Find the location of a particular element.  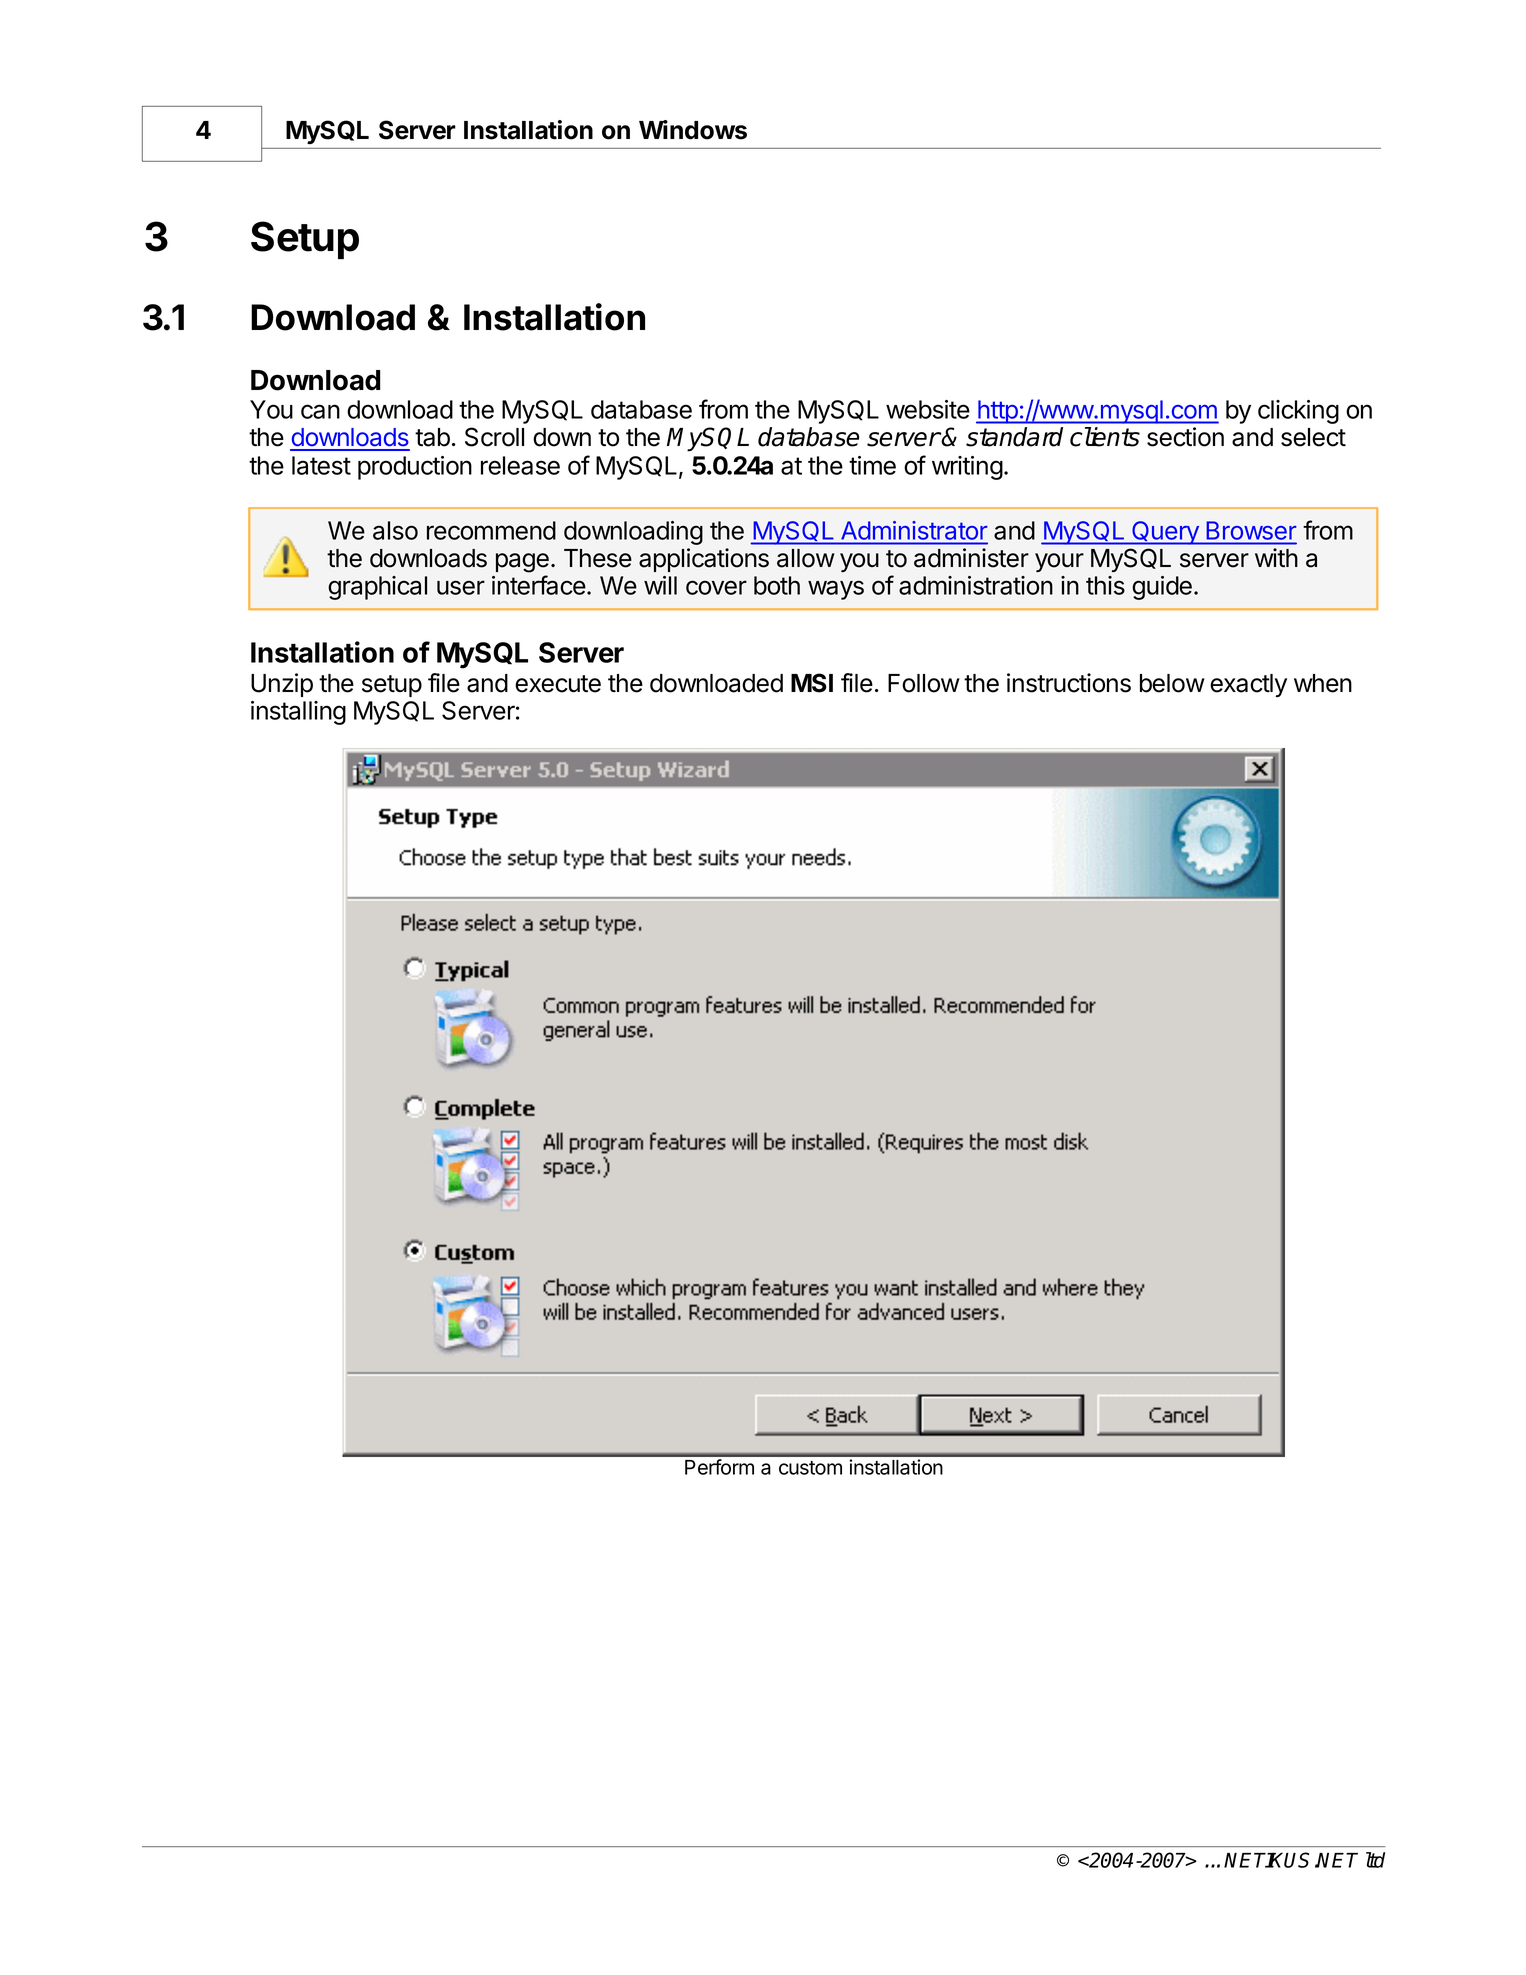

custom is located at coordinates (810, 1468).
